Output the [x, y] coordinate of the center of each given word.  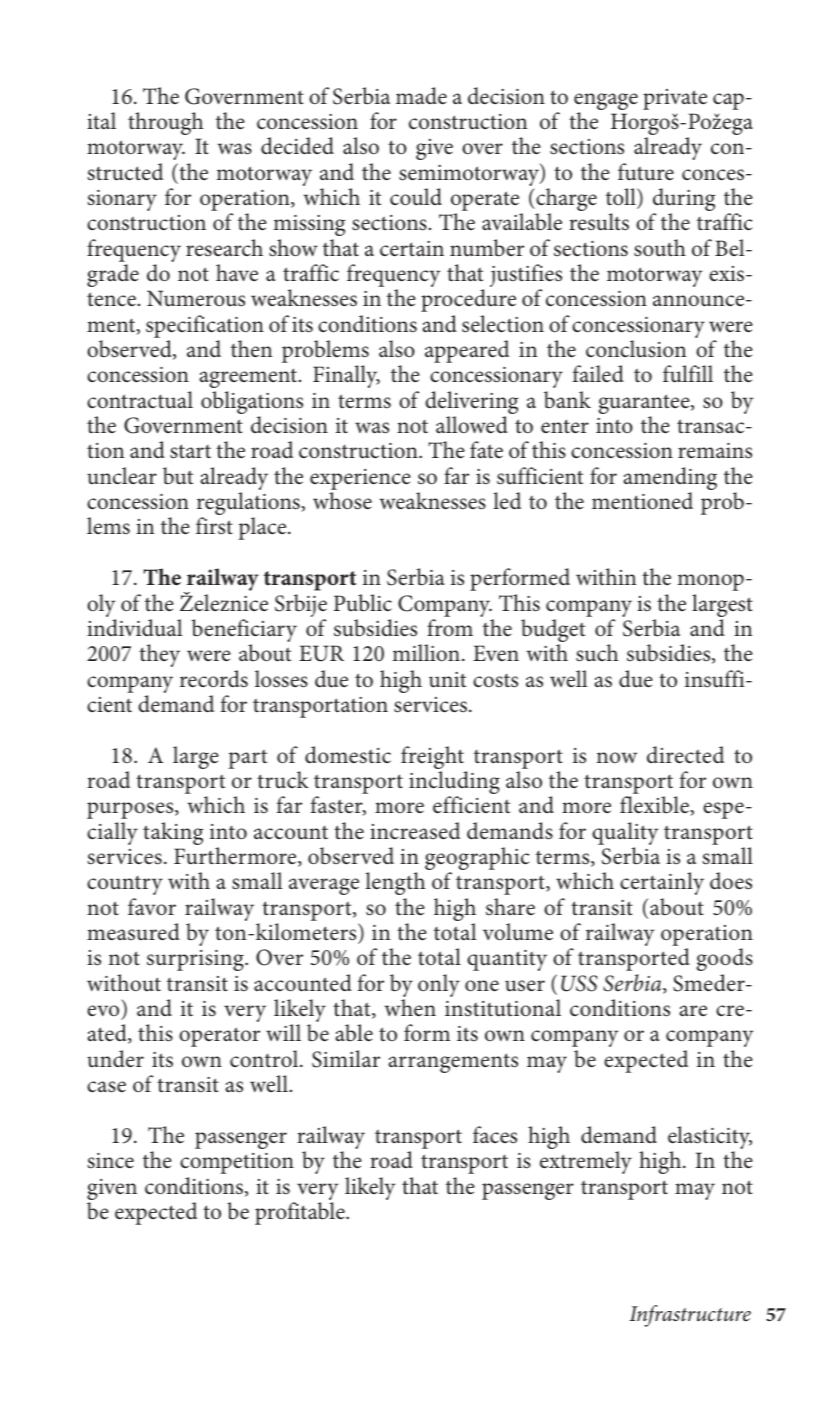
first [214, 526]
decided [297, 146]
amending [670, 480]
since [111, 1161]
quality [625, 835]
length [395, 883]
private [675, 99]
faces [495, 1135]
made [421, 96]
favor [152, 907]
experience [360, 479]
